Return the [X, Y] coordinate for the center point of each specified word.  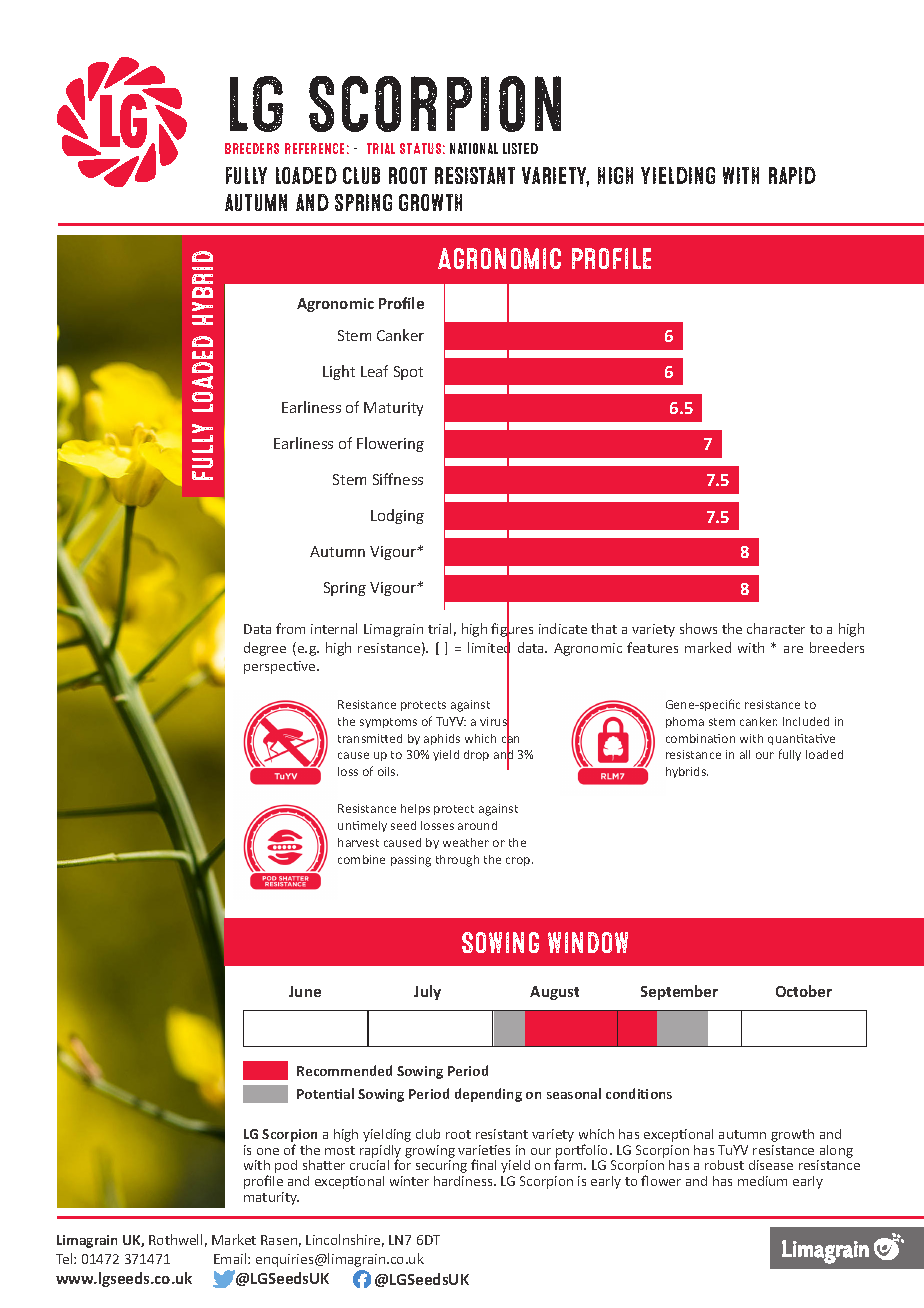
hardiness [464, 1181]
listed [520, 148]
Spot [408, 373]
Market [234, 1239]
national [474, 148]
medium [762, 1181]
